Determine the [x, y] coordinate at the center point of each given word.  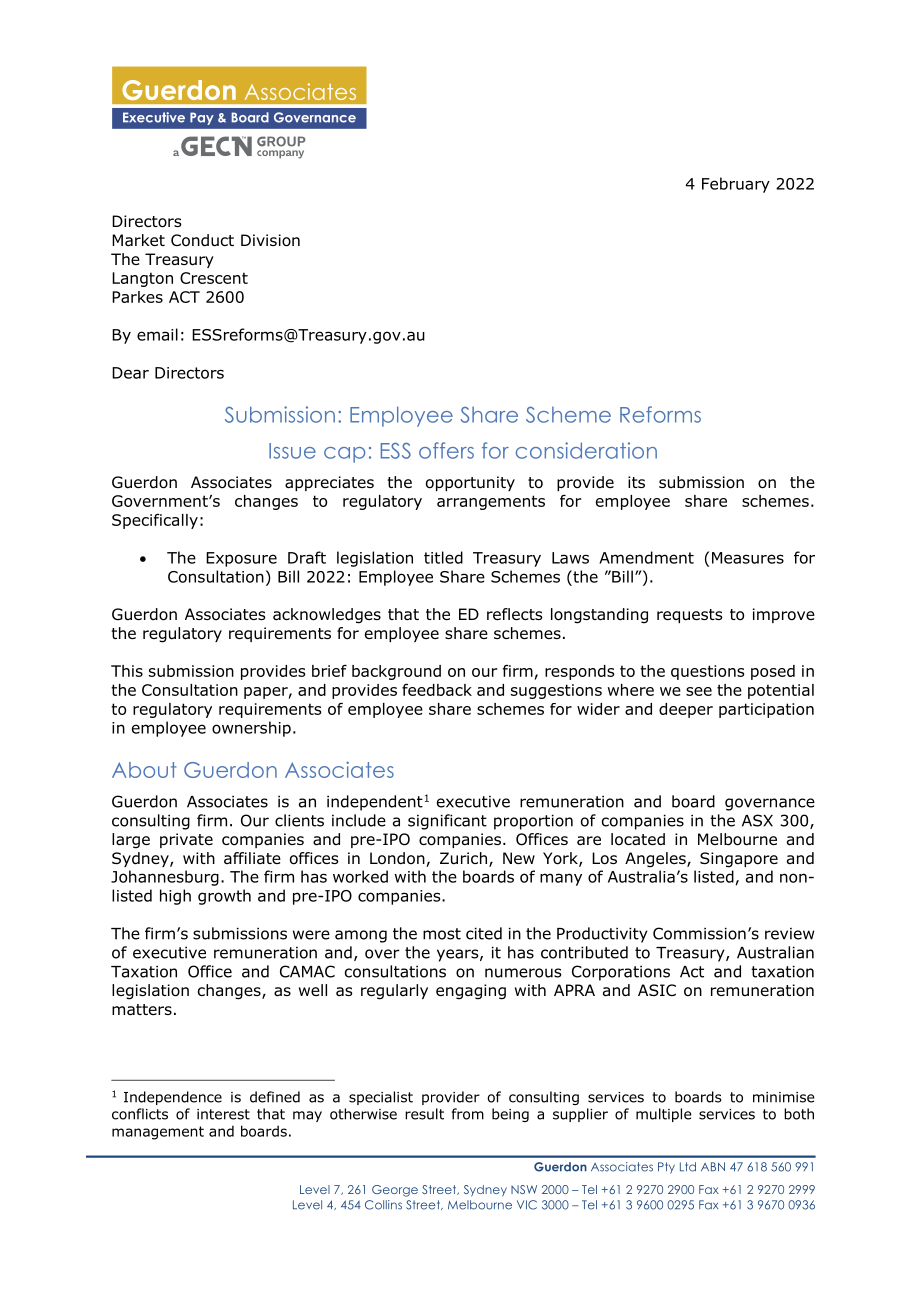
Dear [130, 373]
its [636, 482]
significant [447, 822]
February [736, 185]
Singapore [739, 860]
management [158, 1133]
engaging [471, 992]
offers [446, 450]
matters [142, 1009]
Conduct [202, 240]
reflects [515, 614]
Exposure [241, 559]
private [186, 840]
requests [690, 616]
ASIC [657, 990]
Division [270, 240]
